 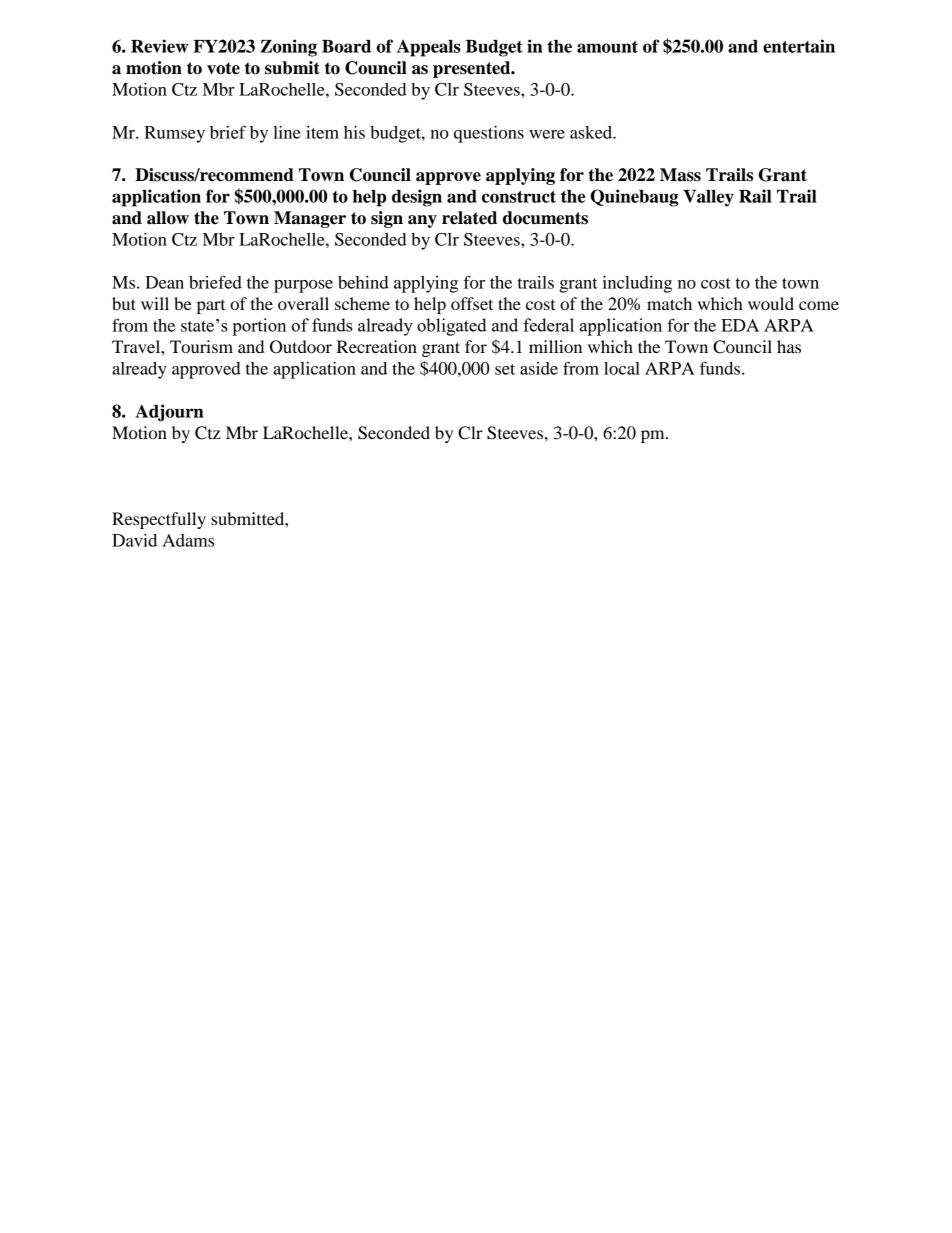 What do you see at coordinates (188, 540) in the document?
I see `Adams` at bounding box center [188, 540].
